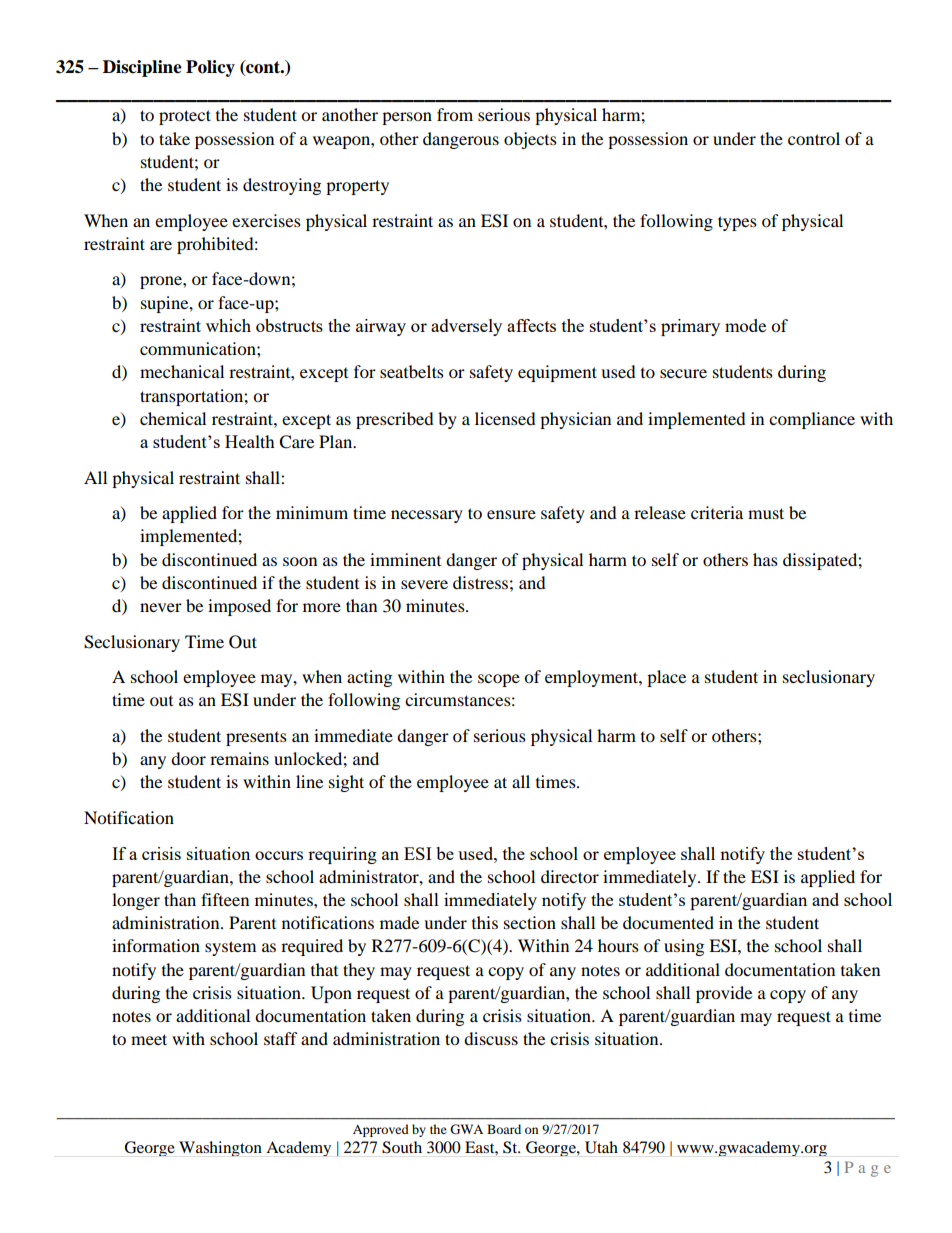  What do you see at coordinates (737, 223) in the screenshot?
I see `types` at bounding box center [737, 223].
